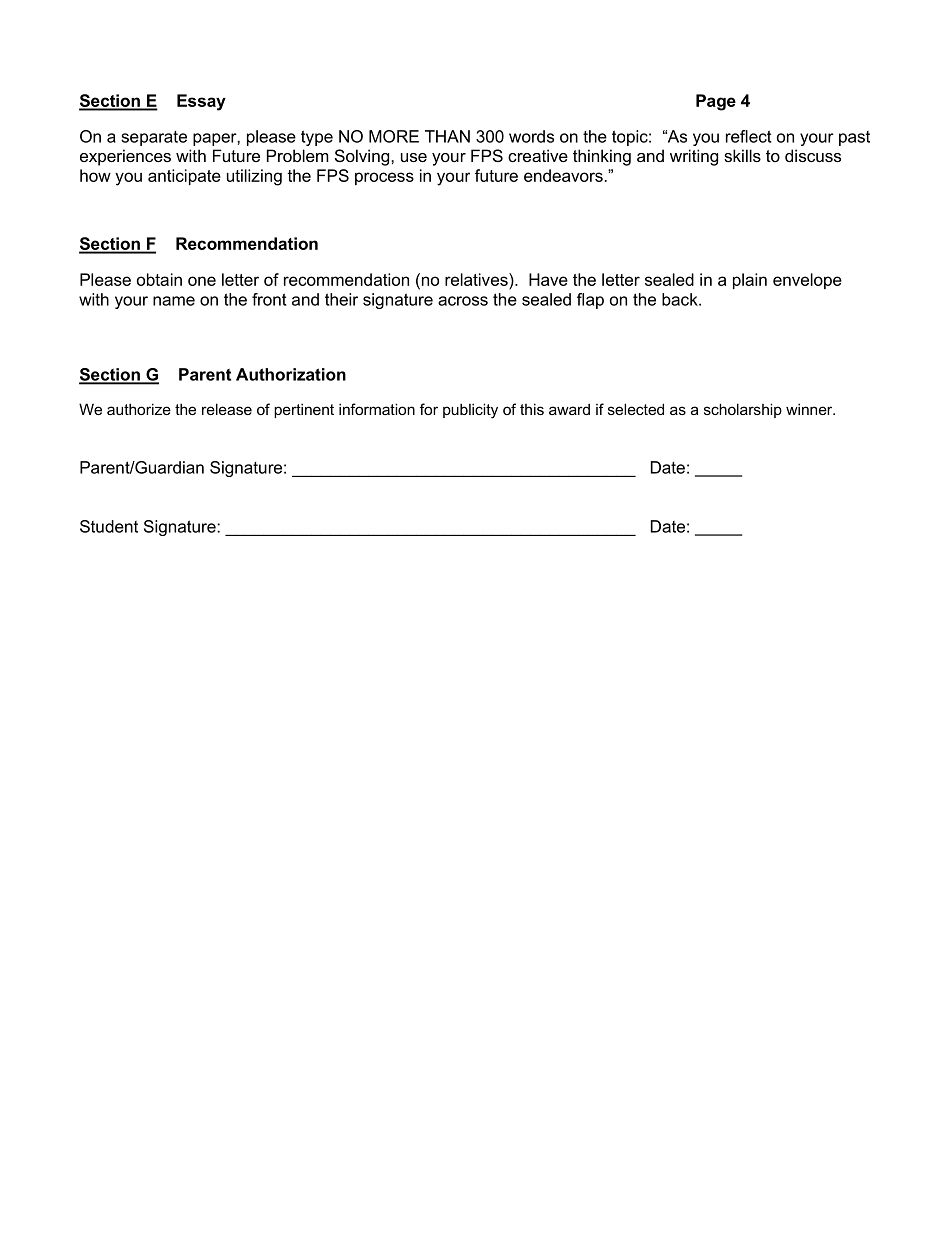 Image resolution: width=952 pixels, height=1233 pixels. Describe the element at coordinates (470, 411) in the screenshot. I see `publicity` at that location.
